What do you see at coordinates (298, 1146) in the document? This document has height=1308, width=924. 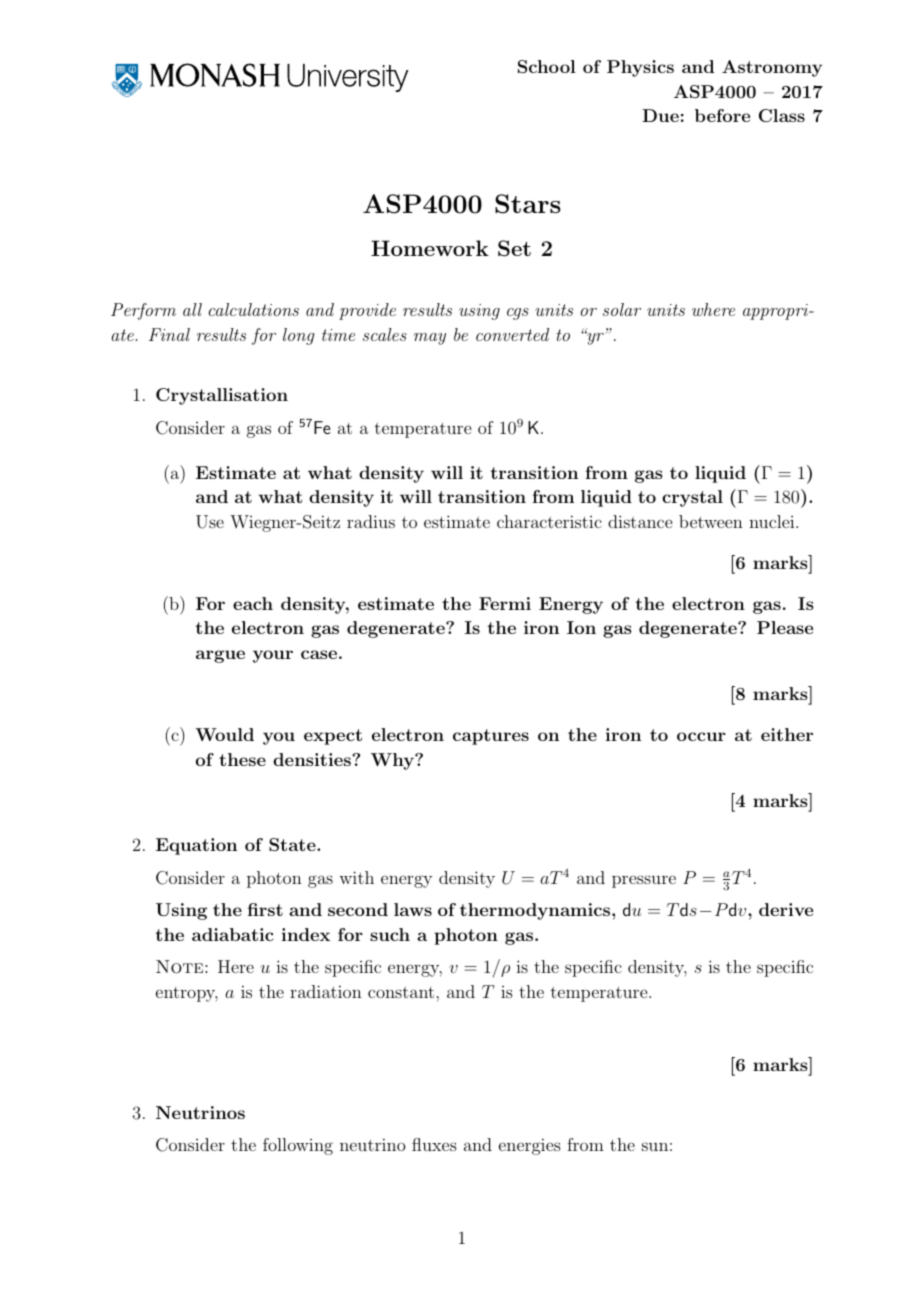 I see `following` at bounding box center [298, 1146].
